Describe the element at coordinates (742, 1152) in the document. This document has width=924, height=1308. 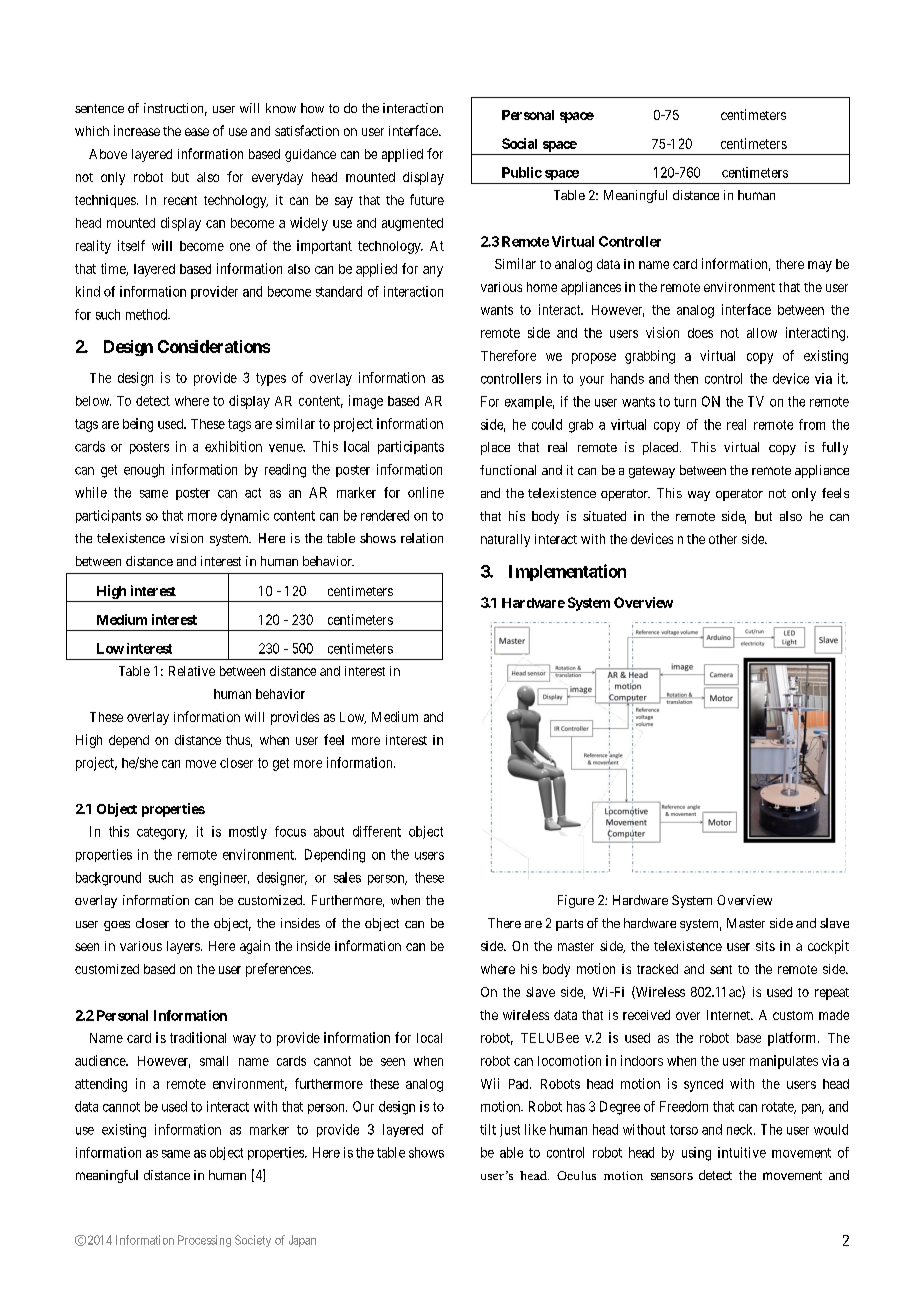
I see `intuitive` at that location.
